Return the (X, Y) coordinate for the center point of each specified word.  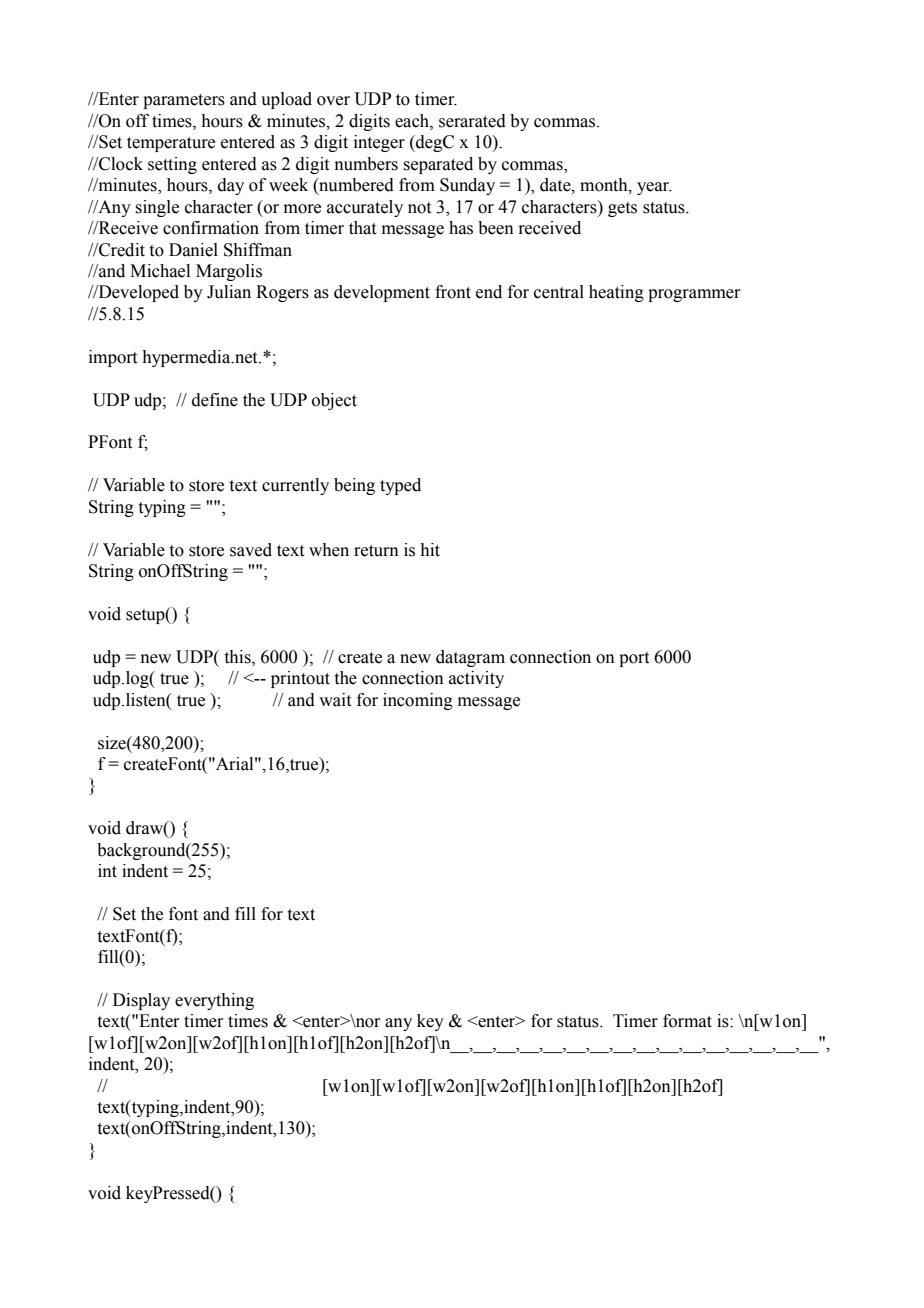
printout (300, 679)
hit (430, 550)
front (453, 292)
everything (214, 1001)
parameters (184, 101)
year (654, 188)
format (687, 1021)
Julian (229, 292)
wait (335, 700)
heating (616, 293)
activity (476, 679)
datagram (470, 658)
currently (295, 486)
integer (379, 143)
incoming (418, 701)
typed (400, 486)
